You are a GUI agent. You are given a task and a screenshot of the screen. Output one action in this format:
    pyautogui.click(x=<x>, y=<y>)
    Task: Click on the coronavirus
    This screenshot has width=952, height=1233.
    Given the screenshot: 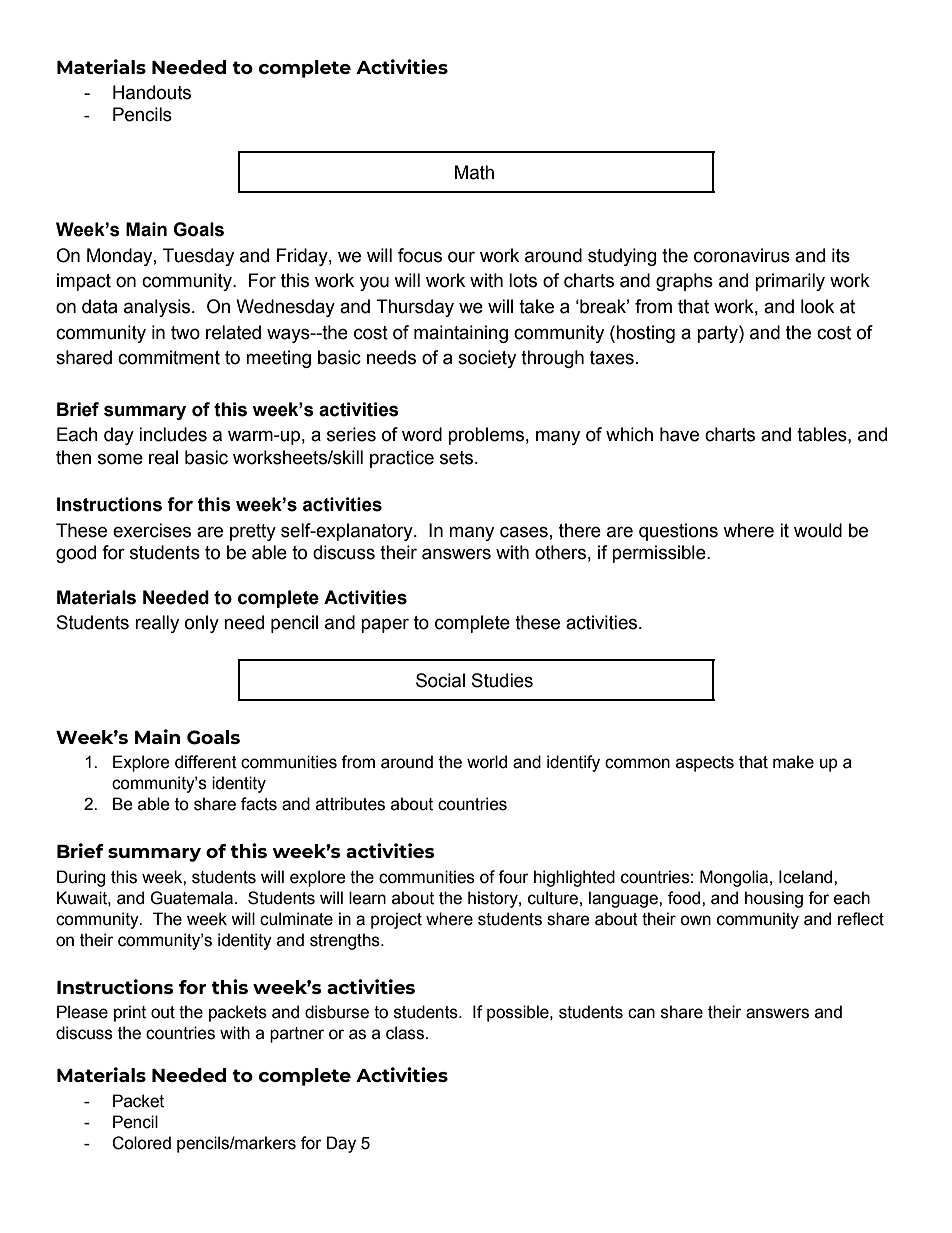 What is the action you would take?
    pyautogui.click(x=742, y=255)
